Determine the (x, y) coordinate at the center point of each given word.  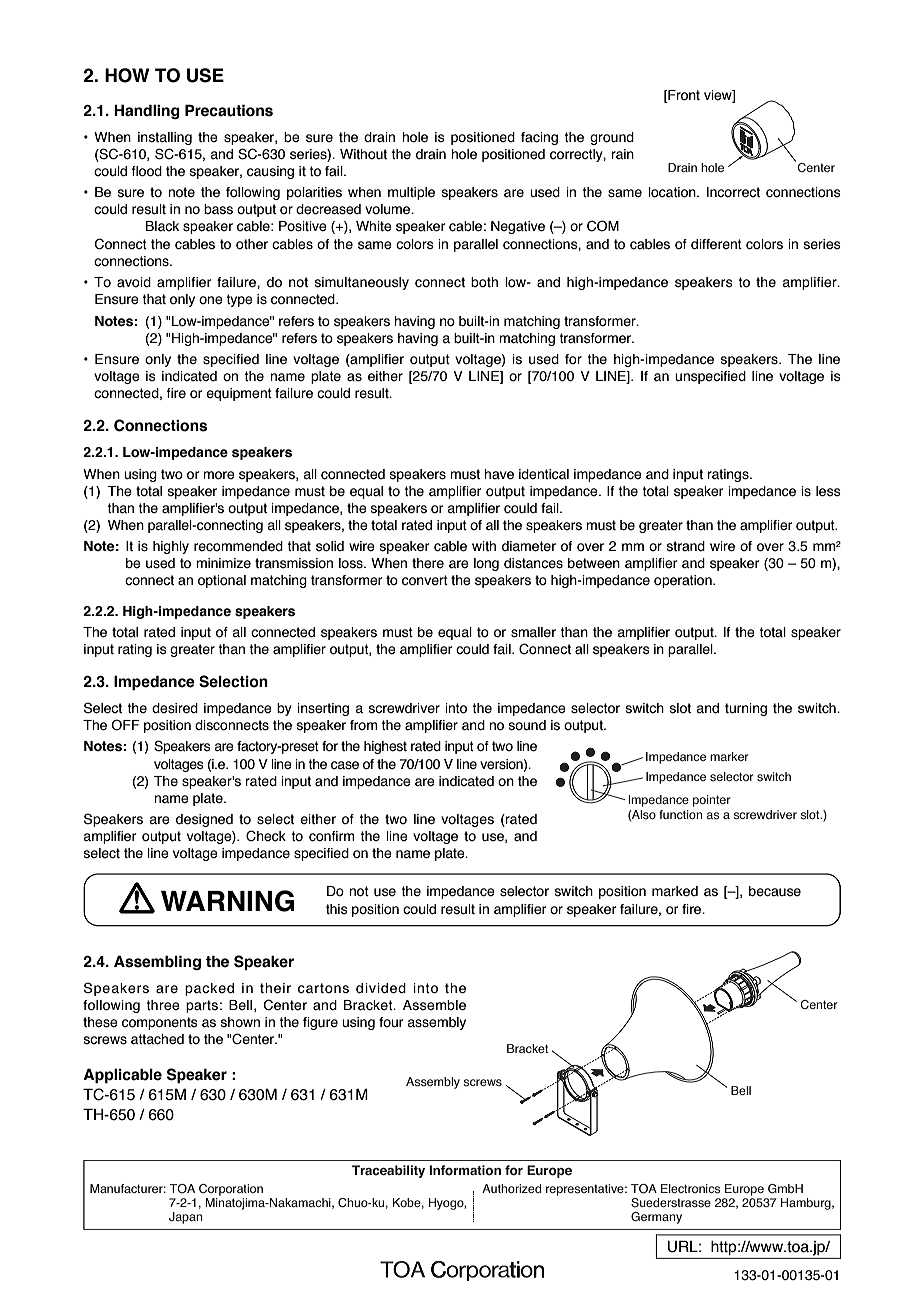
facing (539, 138)
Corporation (231, 1190)
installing (165, 138)
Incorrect (733, 192)
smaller (533, 632)
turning (746, 709)
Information (465, 1170)
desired (175, 708)
